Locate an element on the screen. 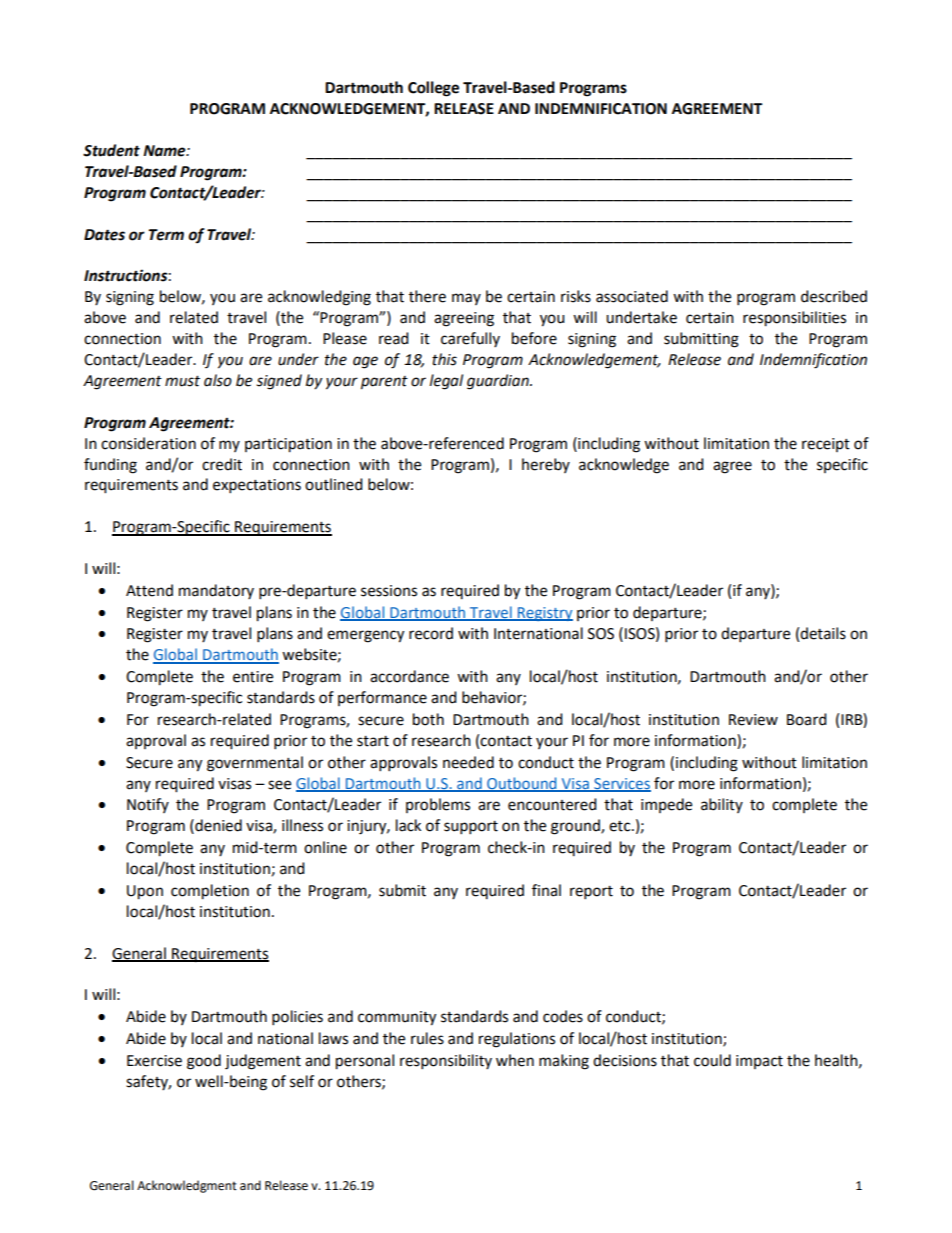 Image resolution: width=952 pixels, height=1233 pixels. impact is located at coordinates (759, 1062).
